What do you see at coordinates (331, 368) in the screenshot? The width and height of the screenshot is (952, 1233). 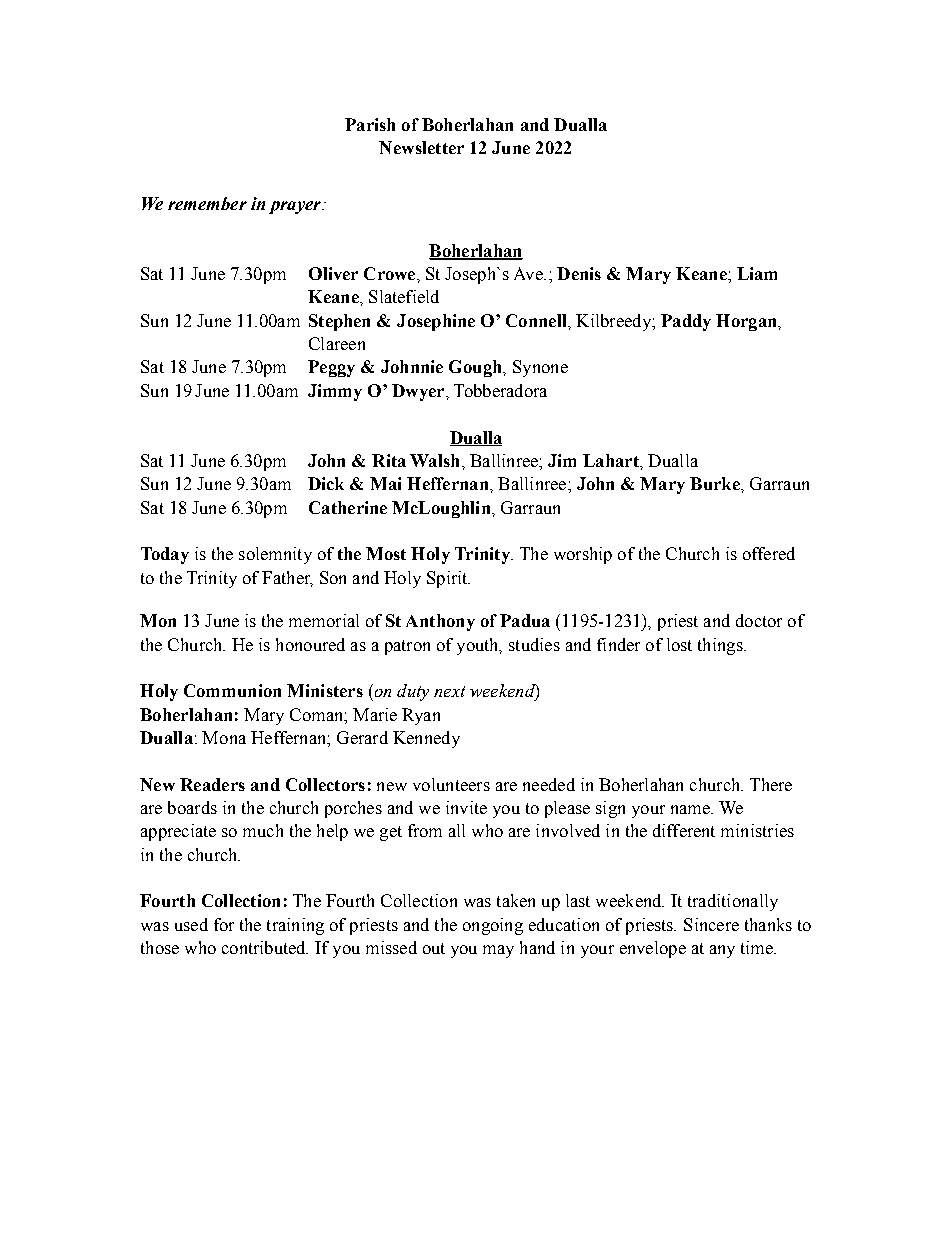 I see `Peggy` at bounding box center [331, 368].
